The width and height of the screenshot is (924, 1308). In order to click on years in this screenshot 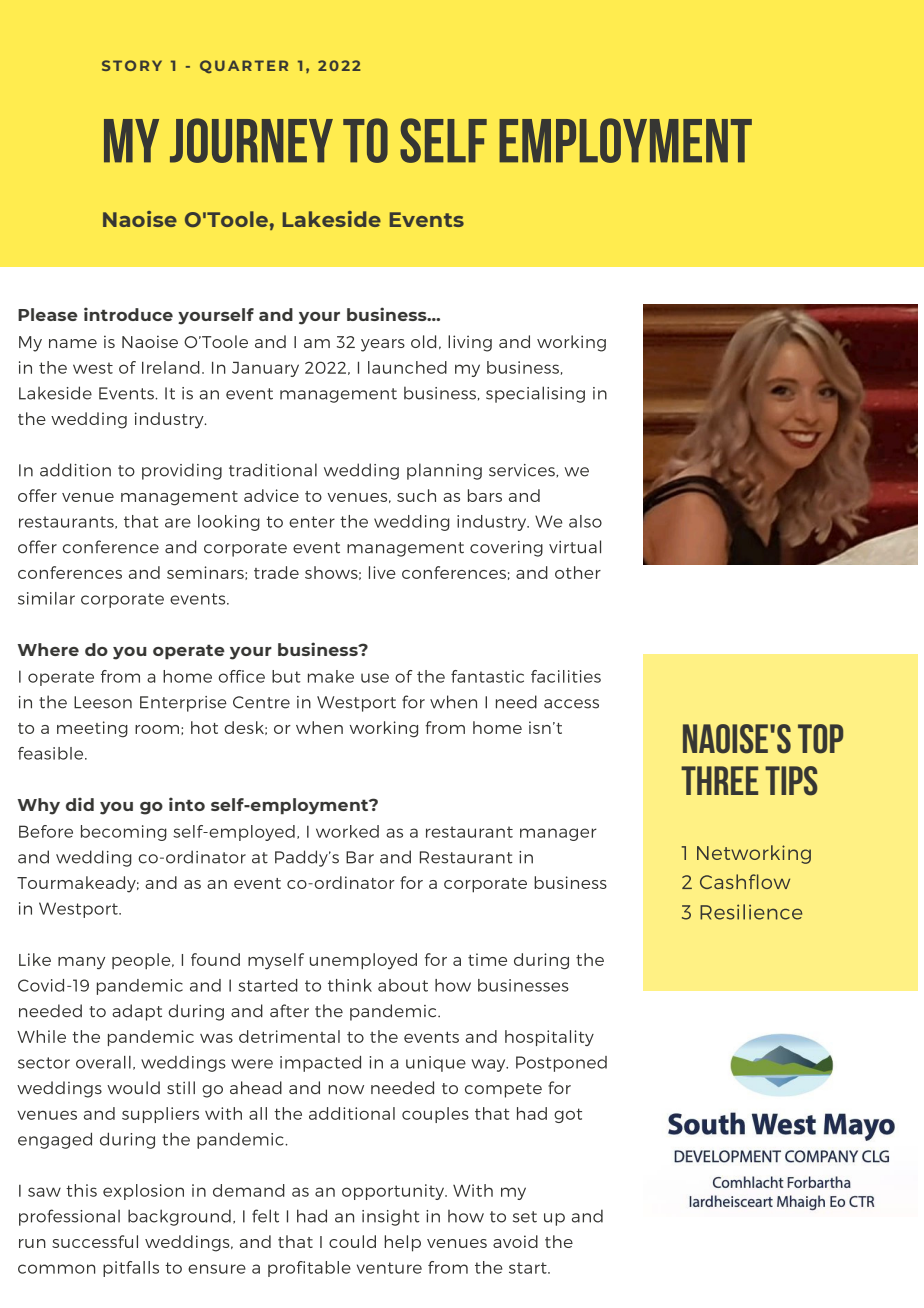, I will do `click(383, 345)`.
